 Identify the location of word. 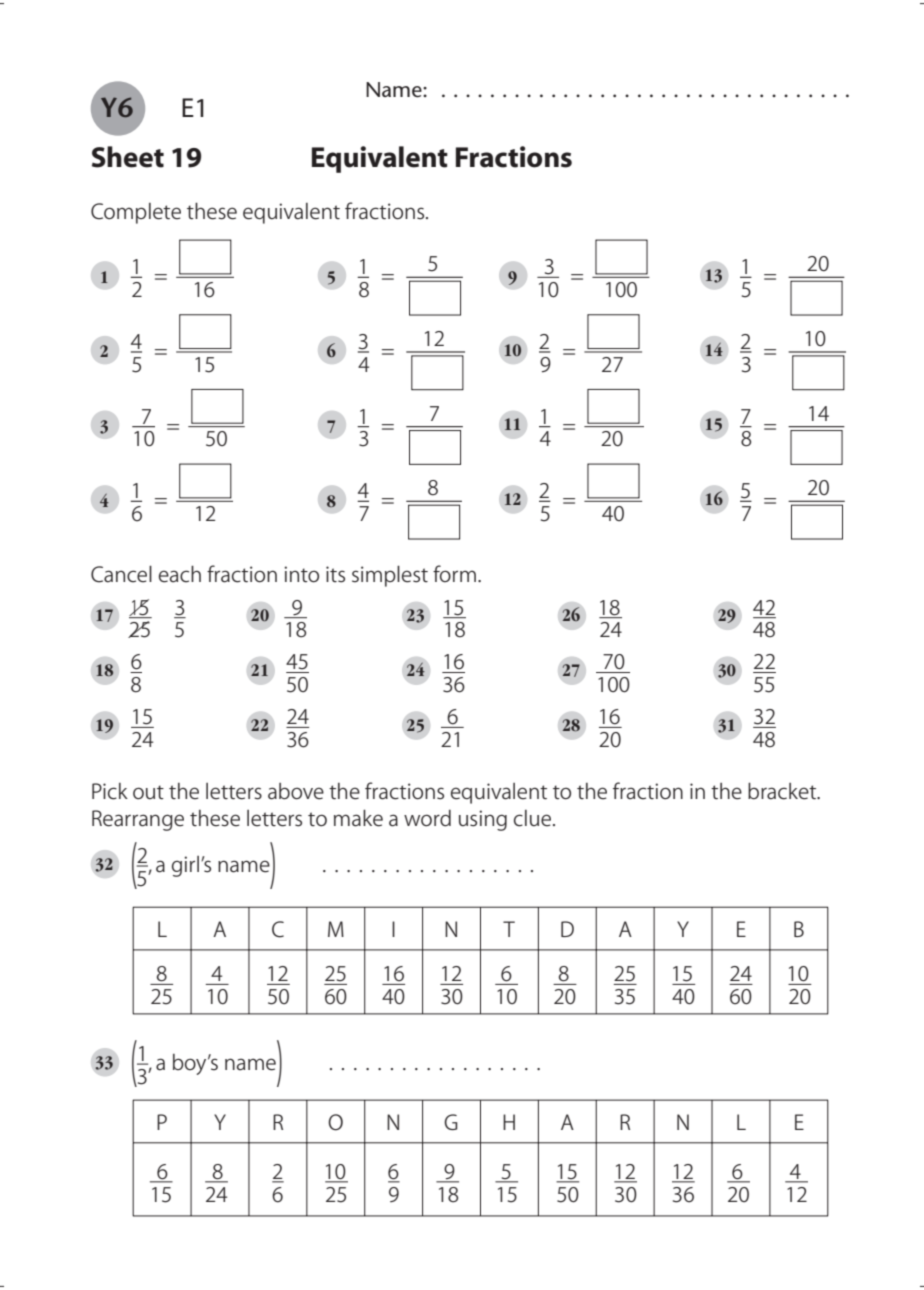
(427, 818).
